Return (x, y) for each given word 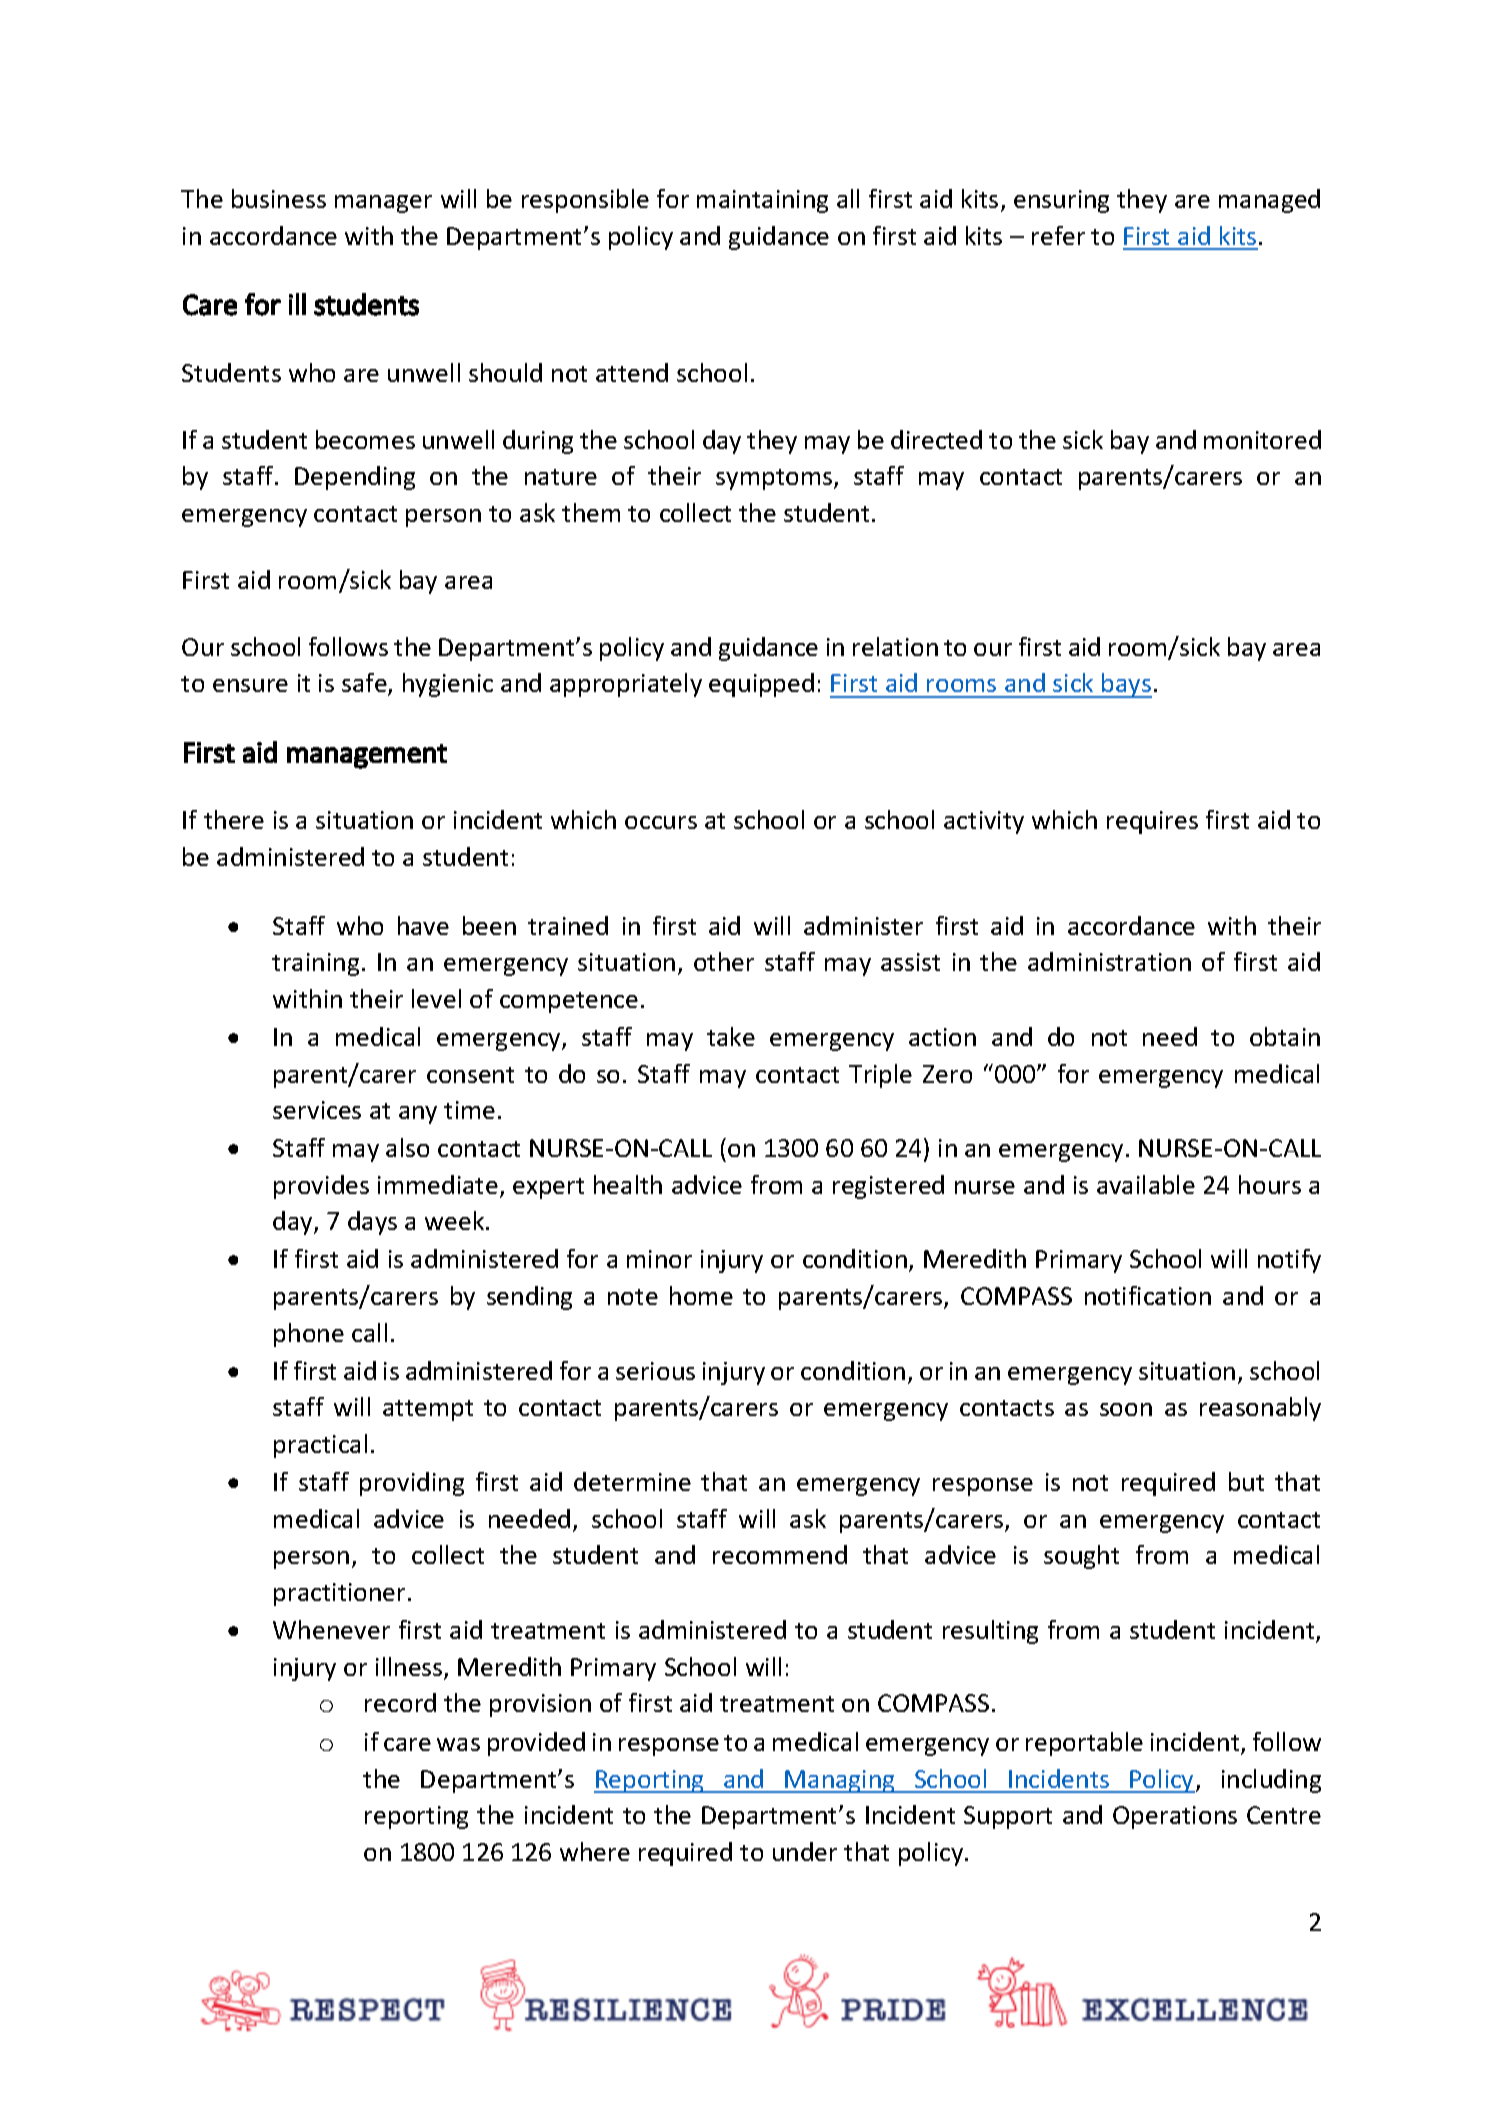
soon (1126, 1409)
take (731, 1036)
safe (365, 684)
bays (1126, 685)
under (805, 1851)
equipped (761, 685)
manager (383, 204)
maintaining (762, 201)
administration (1109, 961)
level (436, 998)
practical (320, 1446)
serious (655, 1371)
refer (1058, 235)
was (458, 1744)
